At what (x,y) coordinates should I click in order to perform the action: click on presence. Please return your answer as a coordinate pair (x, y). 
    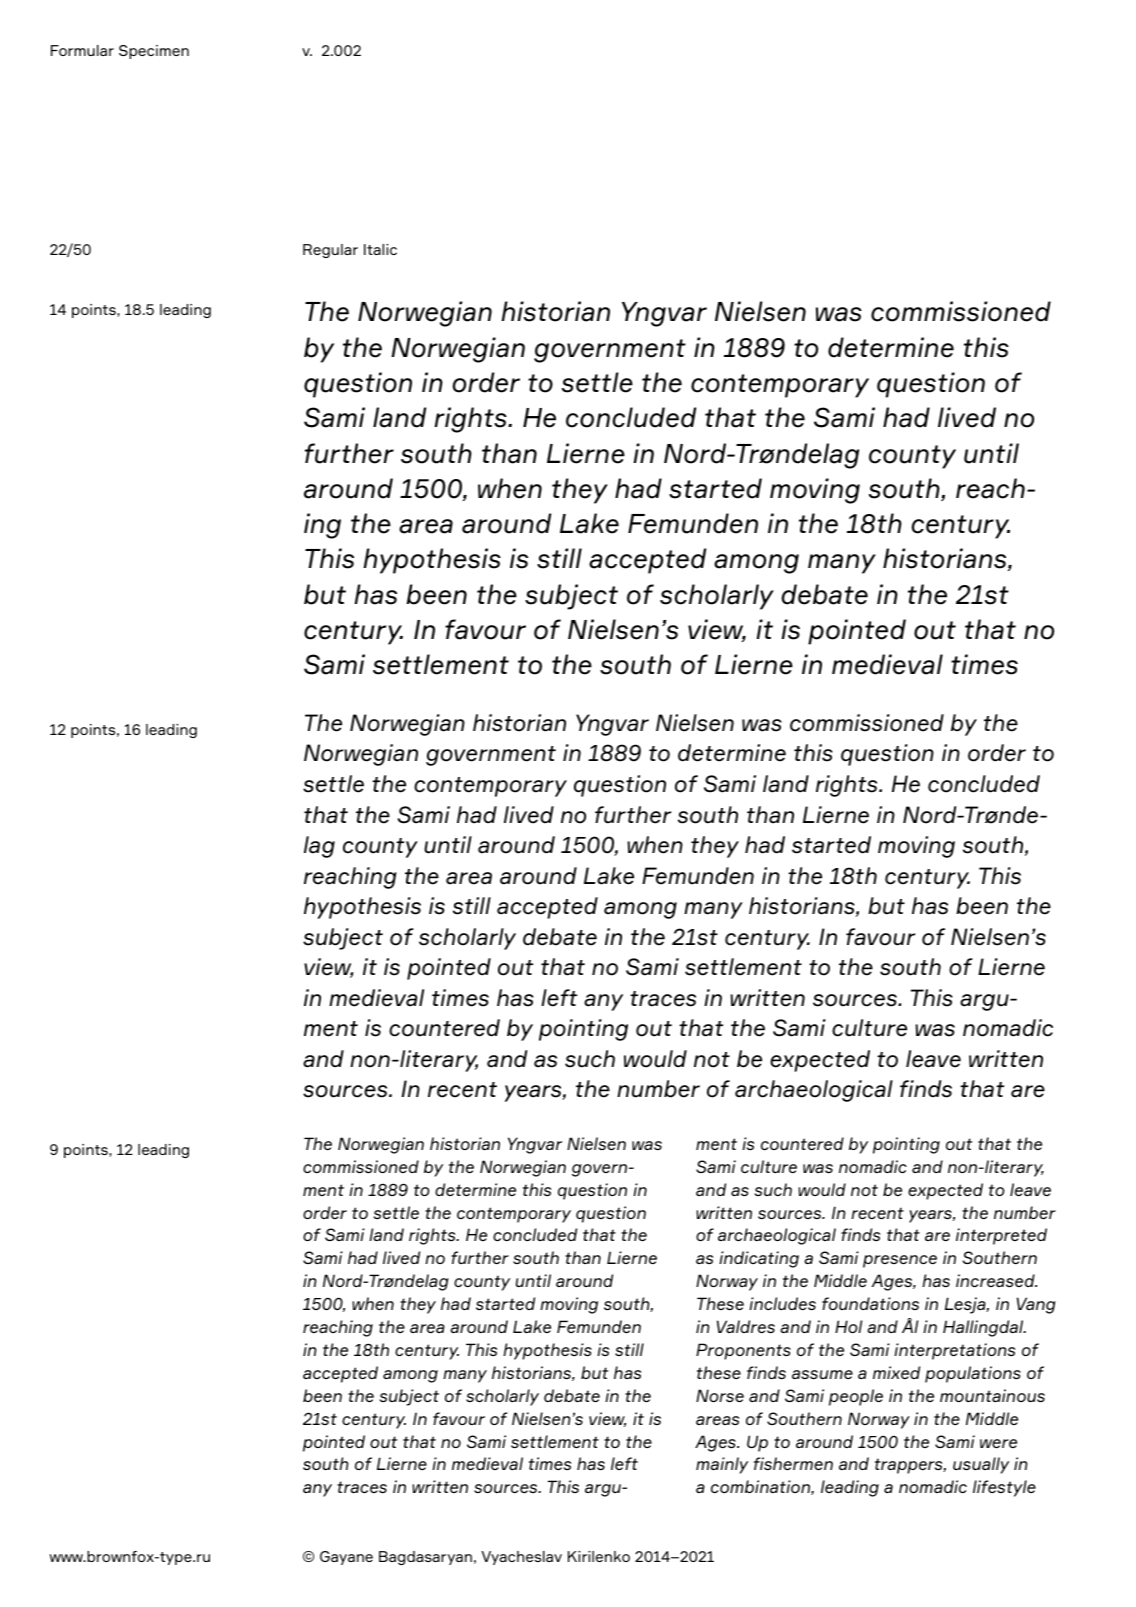
    Looking at the image, I should click on (900, 1261).
